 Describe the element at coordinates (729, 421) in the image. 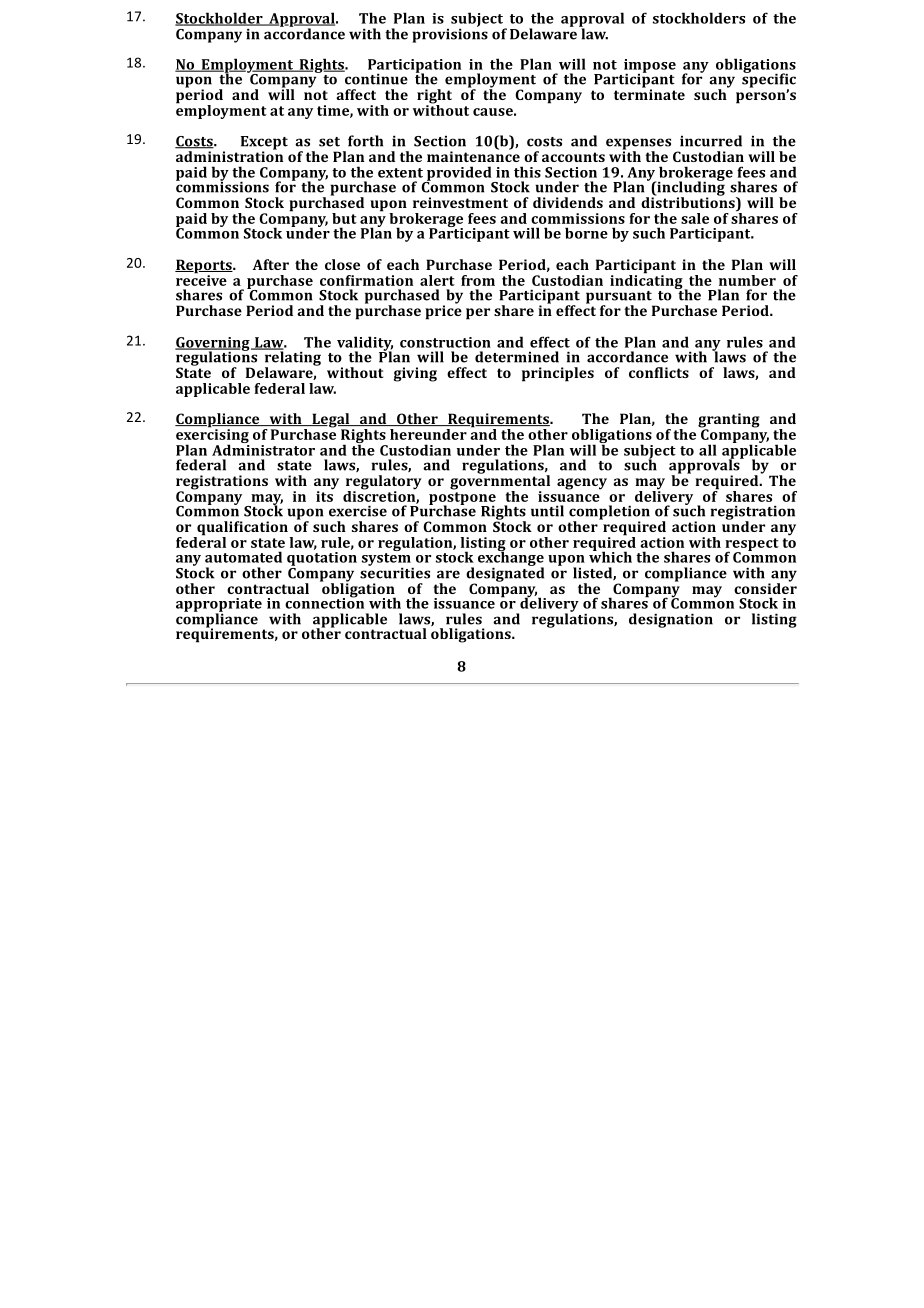

I see `granting` at that location.
